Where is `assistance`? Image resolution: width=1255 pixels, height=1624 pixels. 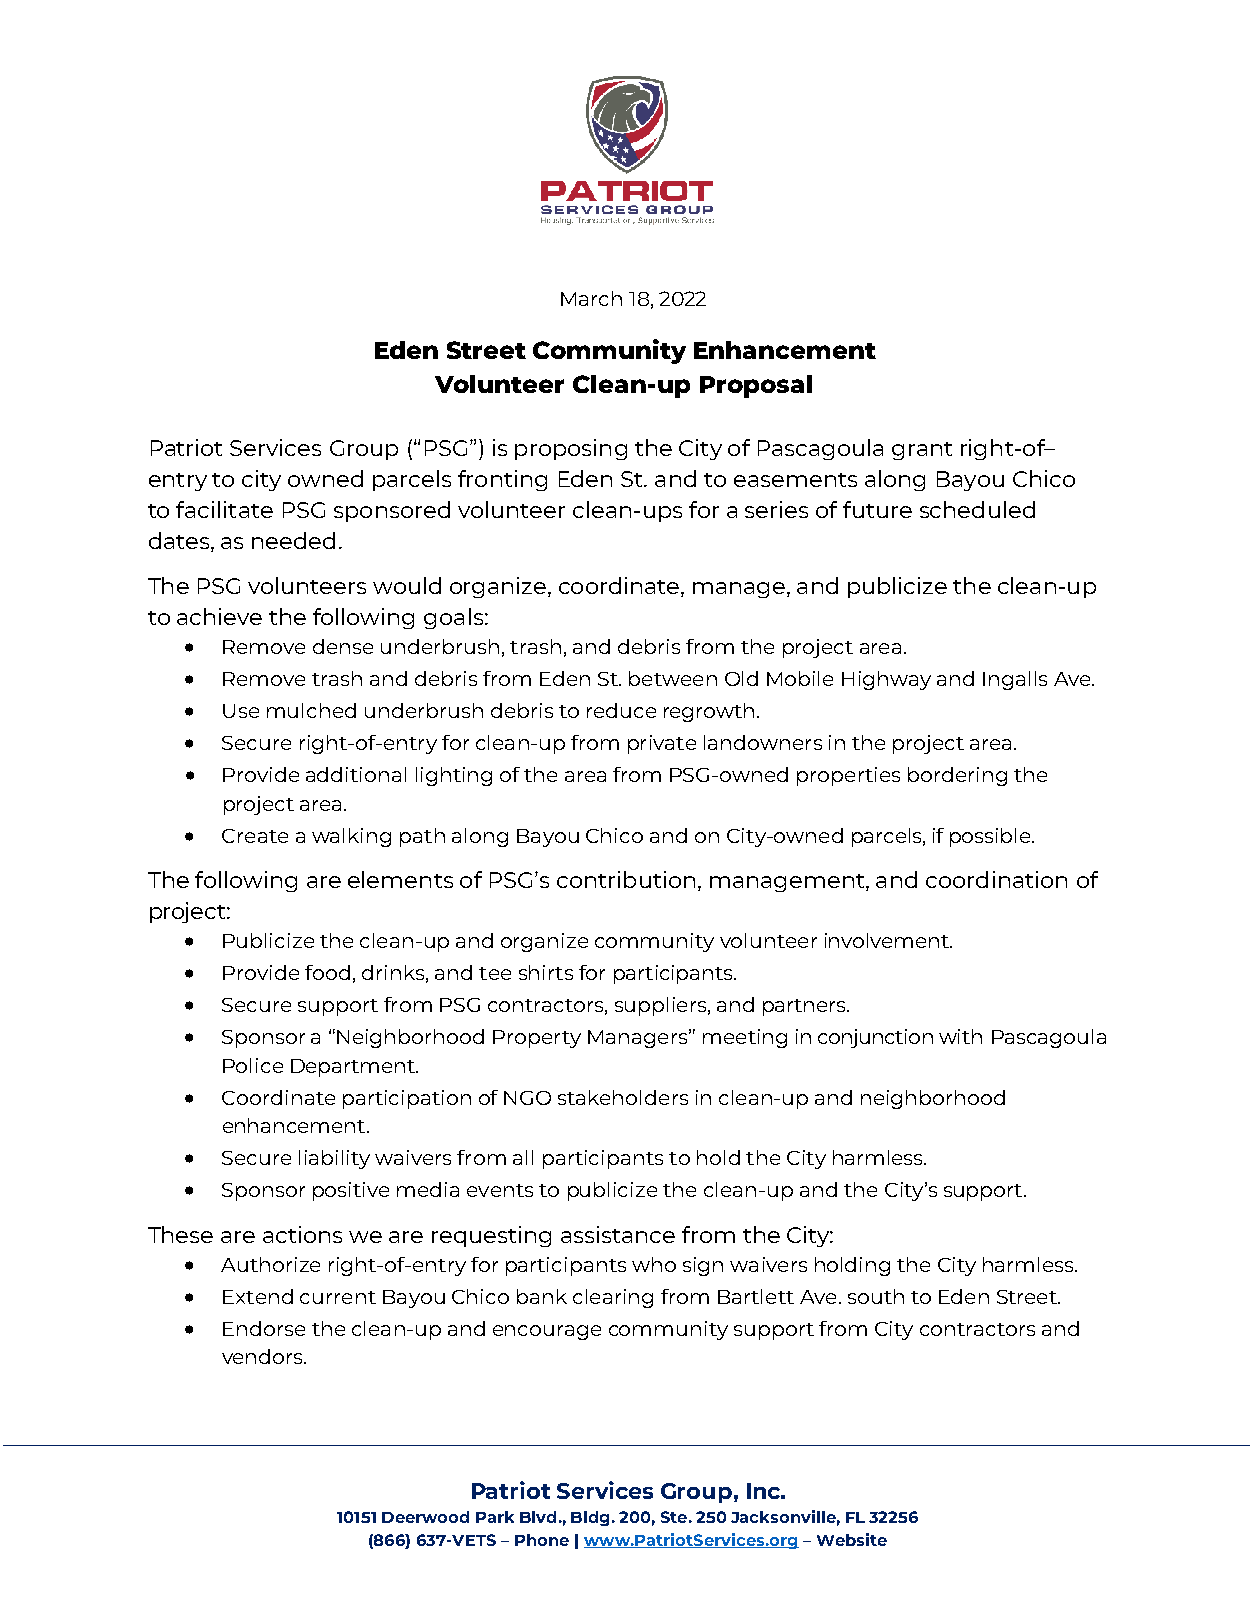
assistance is located at coordinates (618, 1234).
